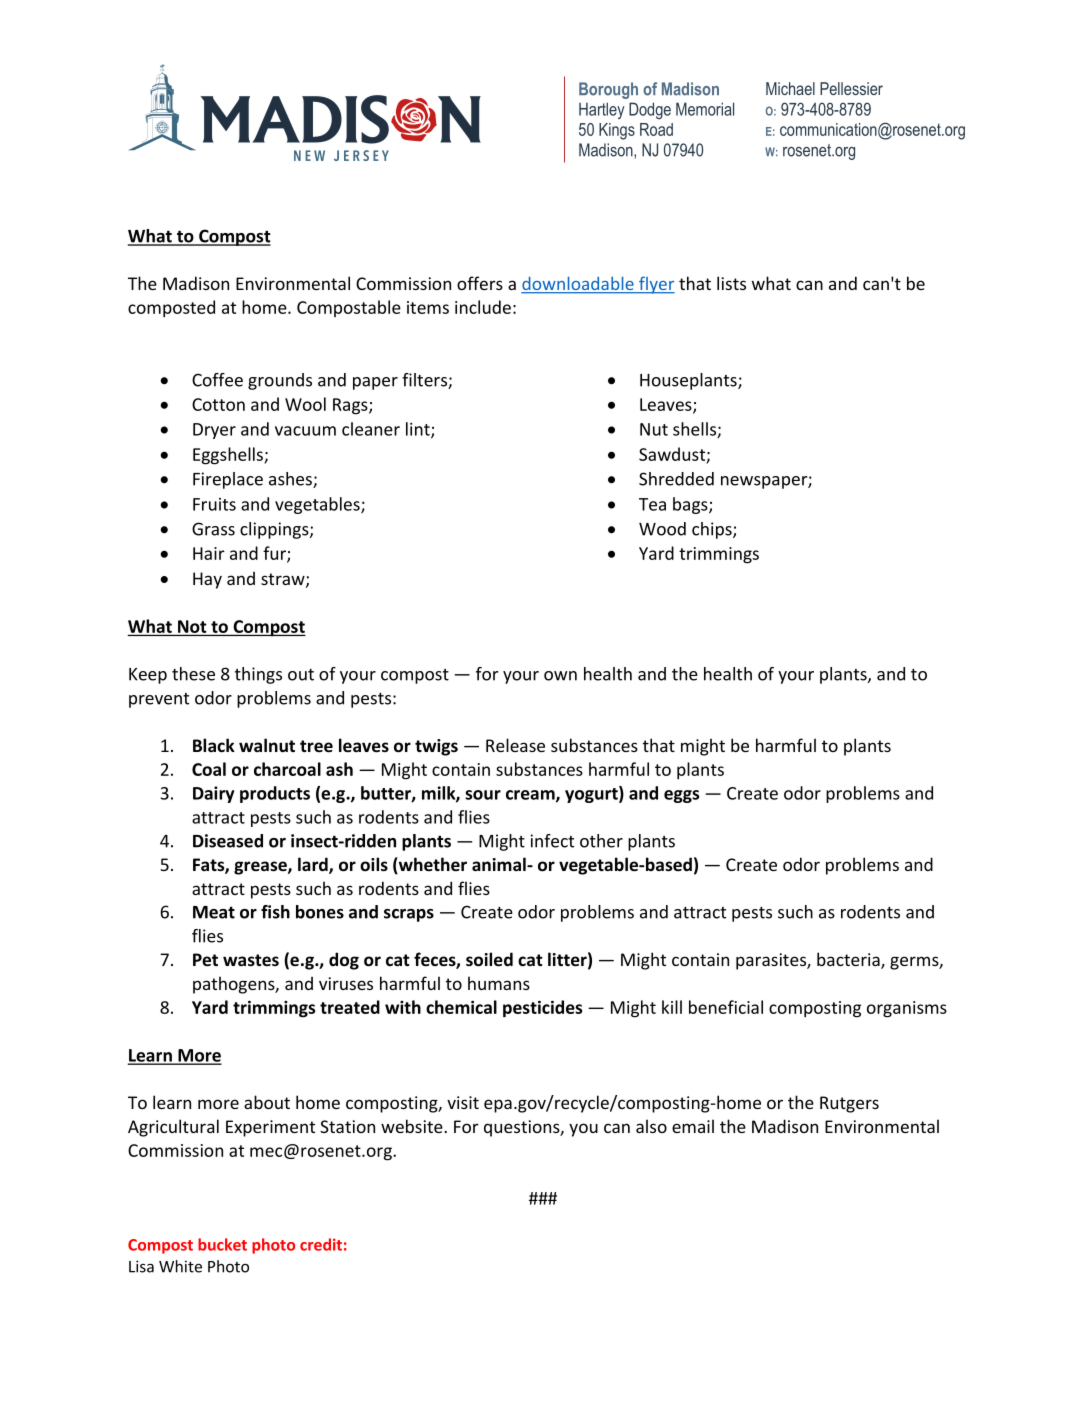 Image resolution: width=1086 pixels, height=1405 pixels. I want to click on items, so click(428, 307).
